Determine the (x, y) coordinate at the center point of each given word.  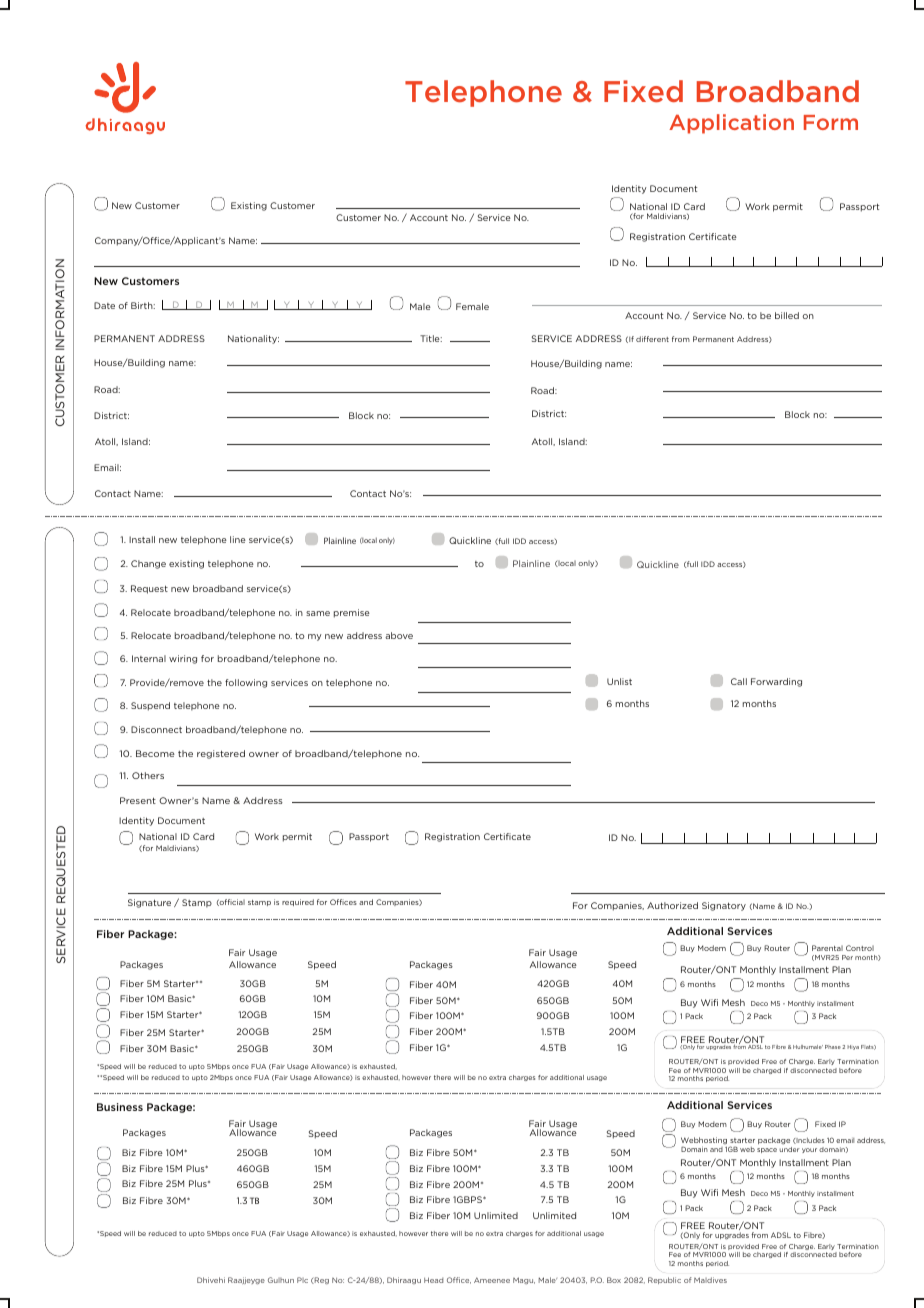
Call (739, 681)
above (399, 635)
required (298, 902)
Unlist (619, 681)
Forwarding (776, 682)
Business (120, 1107)
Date (104, 305)
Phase (833, 1047)
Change (148, 564)
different (652, 339)
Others (148, 775)
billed (787, 315)
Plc (302, 1280)
